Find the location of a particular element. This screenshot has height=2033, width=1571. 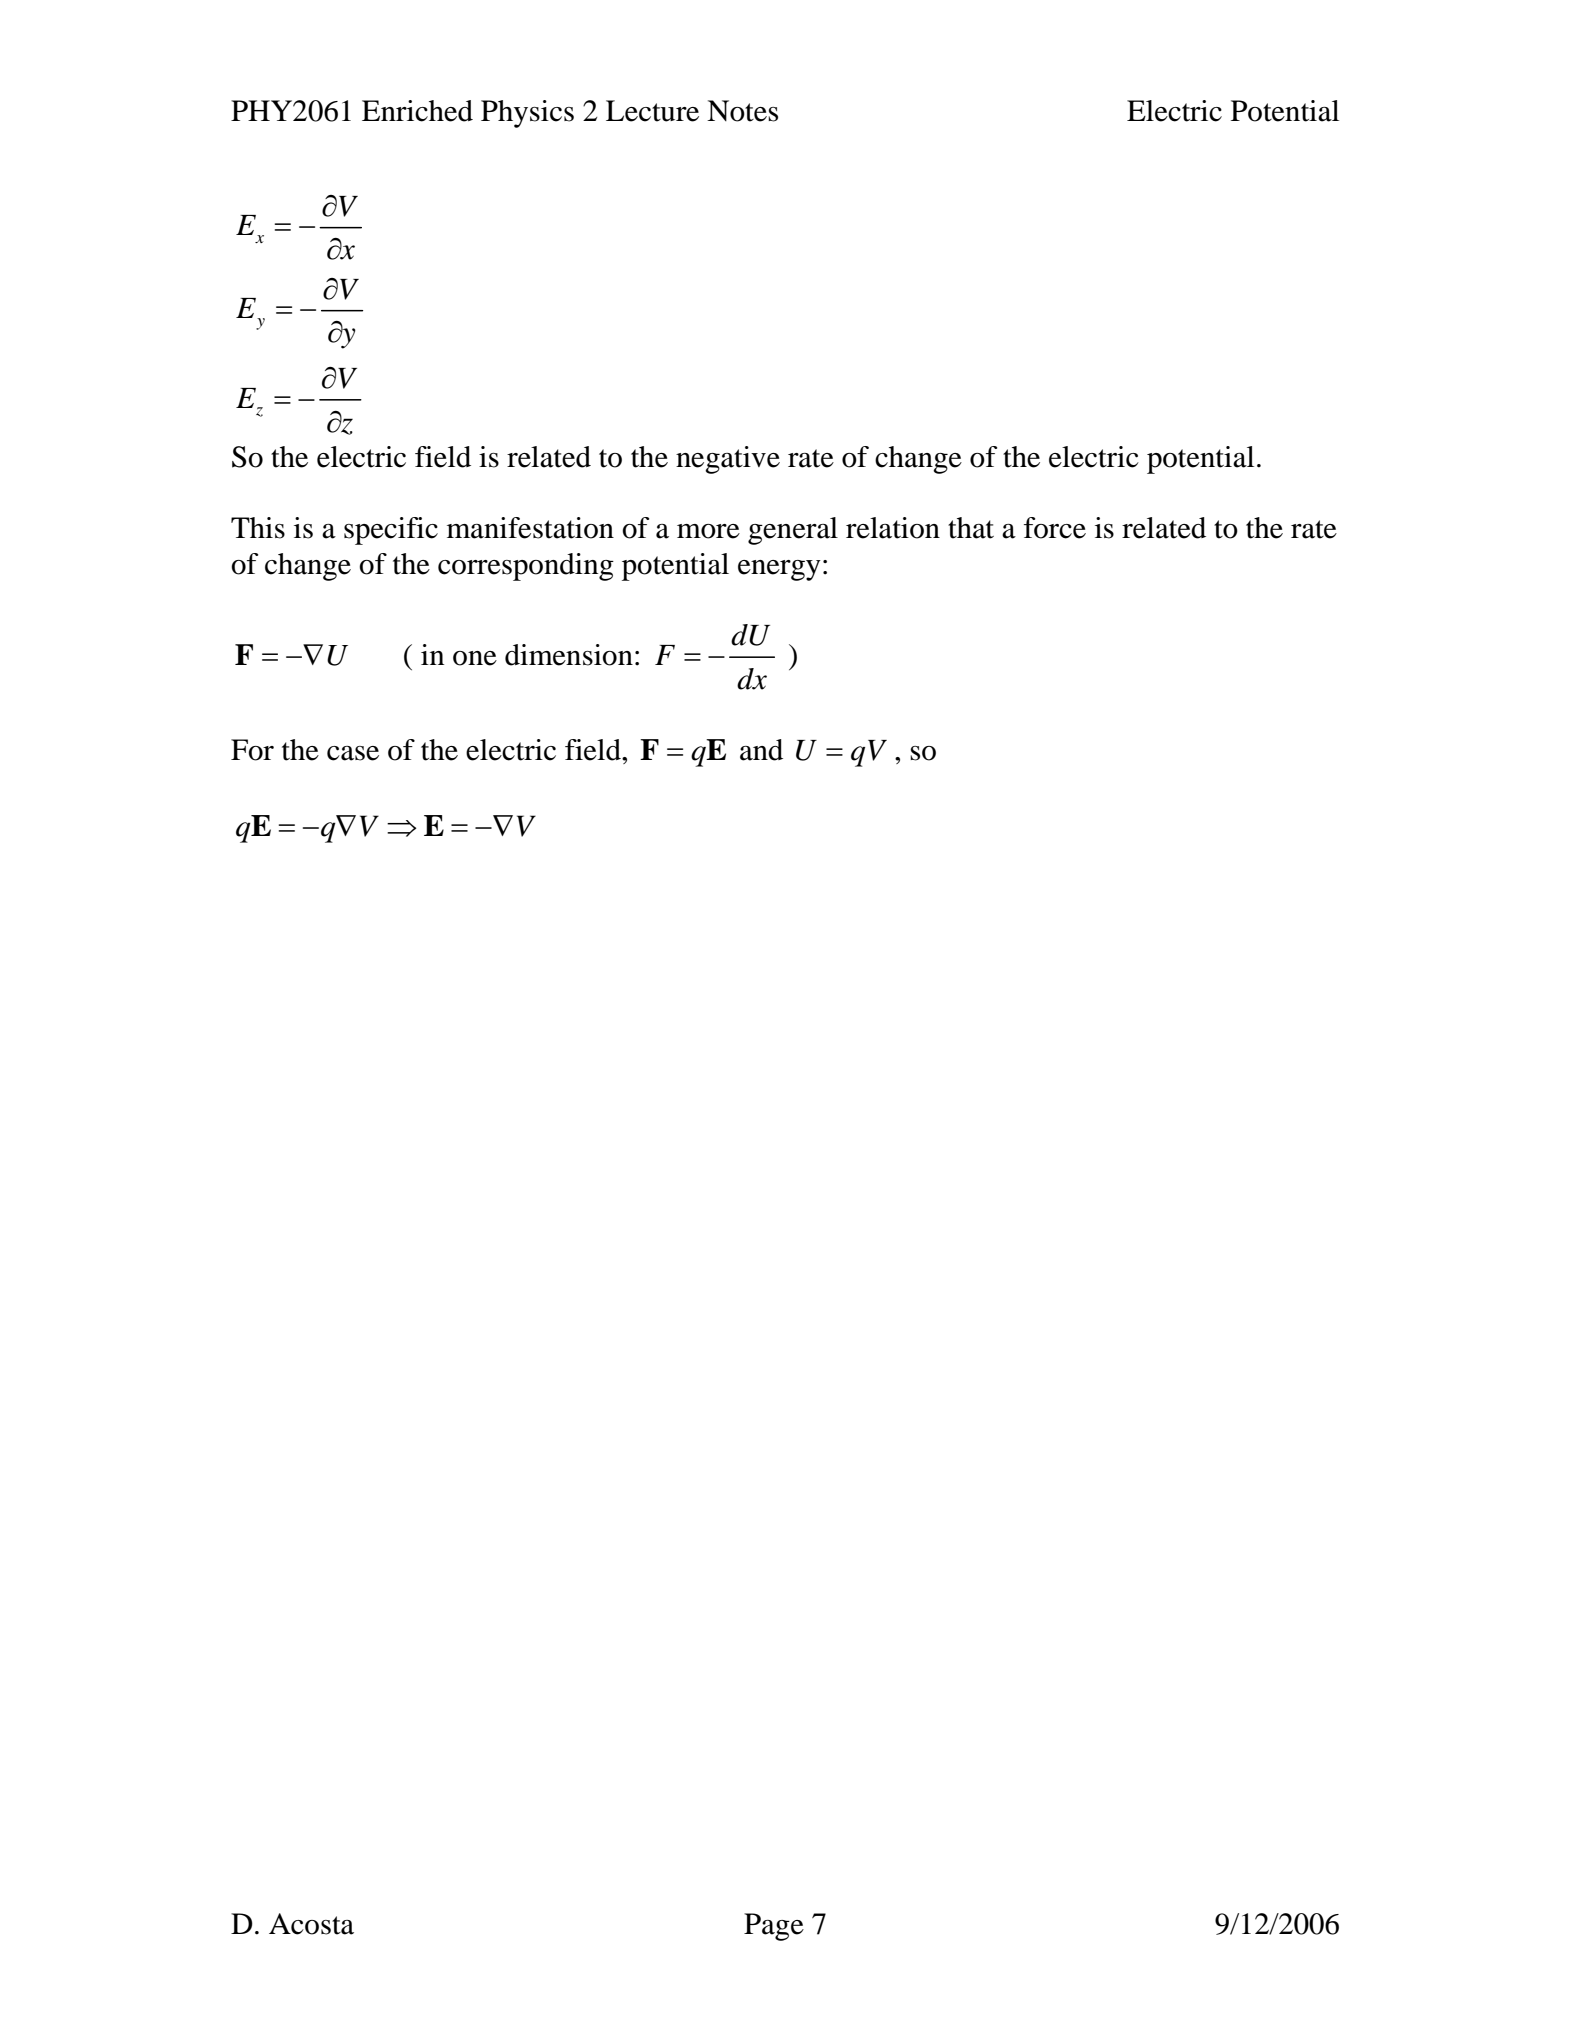

energy is located at coordinates (779, 570).
